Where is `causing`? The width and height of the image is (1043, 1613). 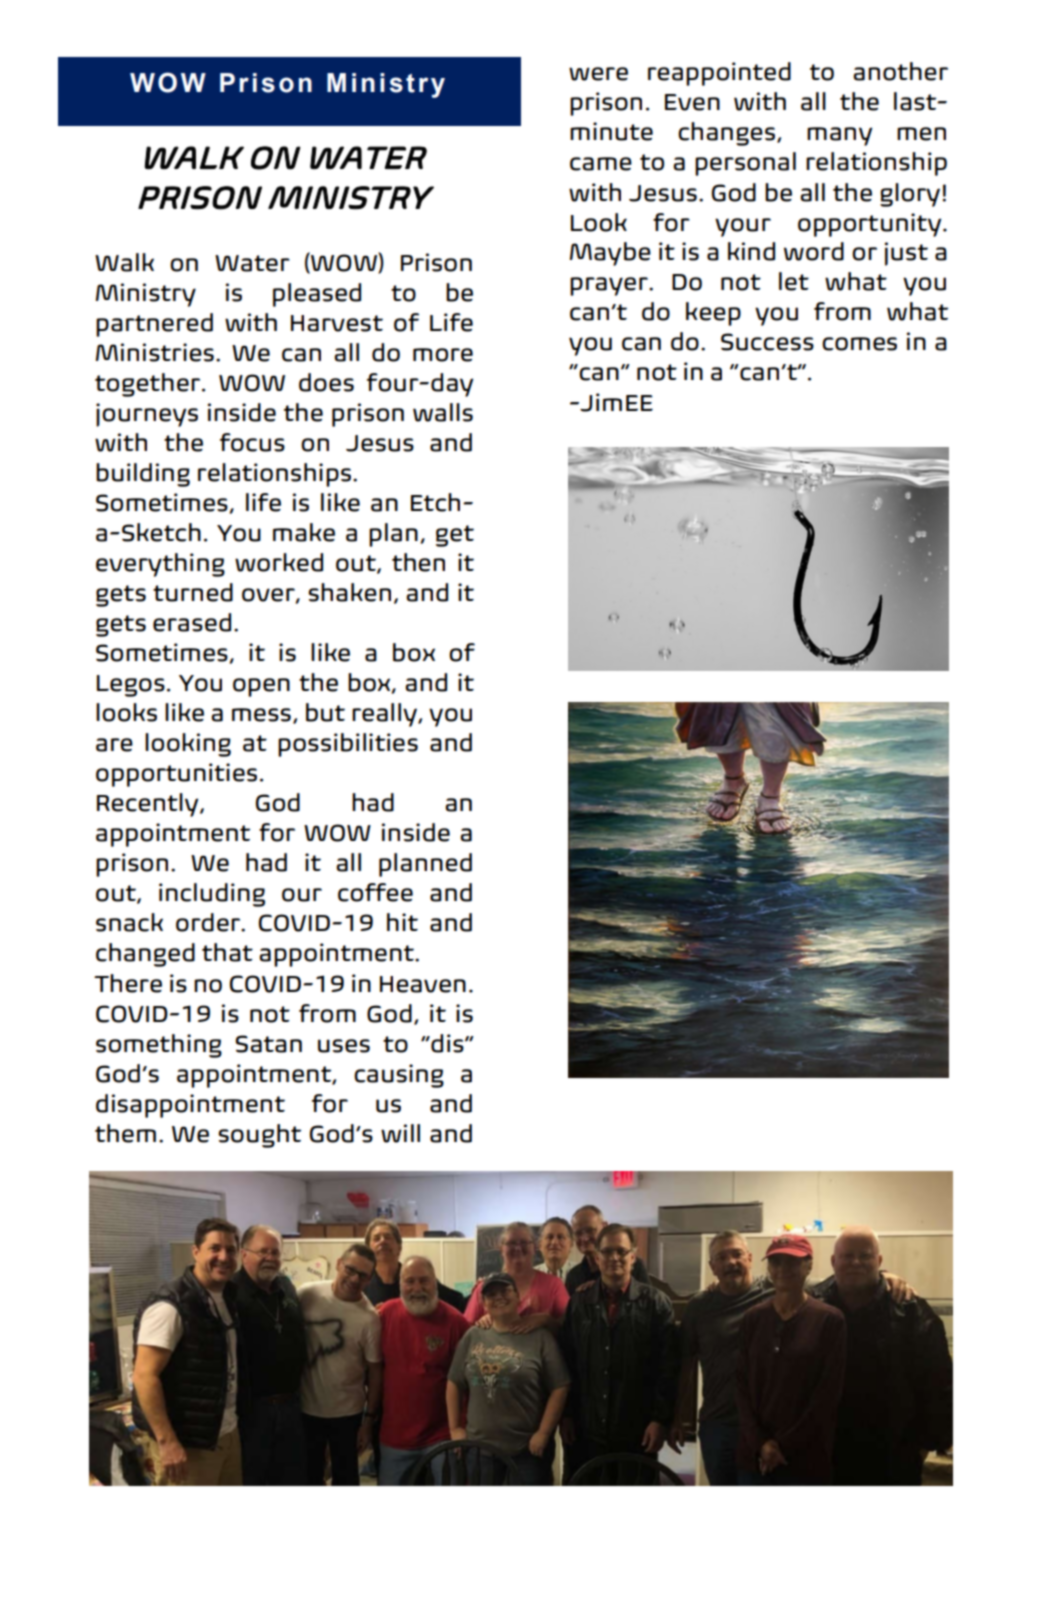 causing is located at coordinates (399, 1076).
